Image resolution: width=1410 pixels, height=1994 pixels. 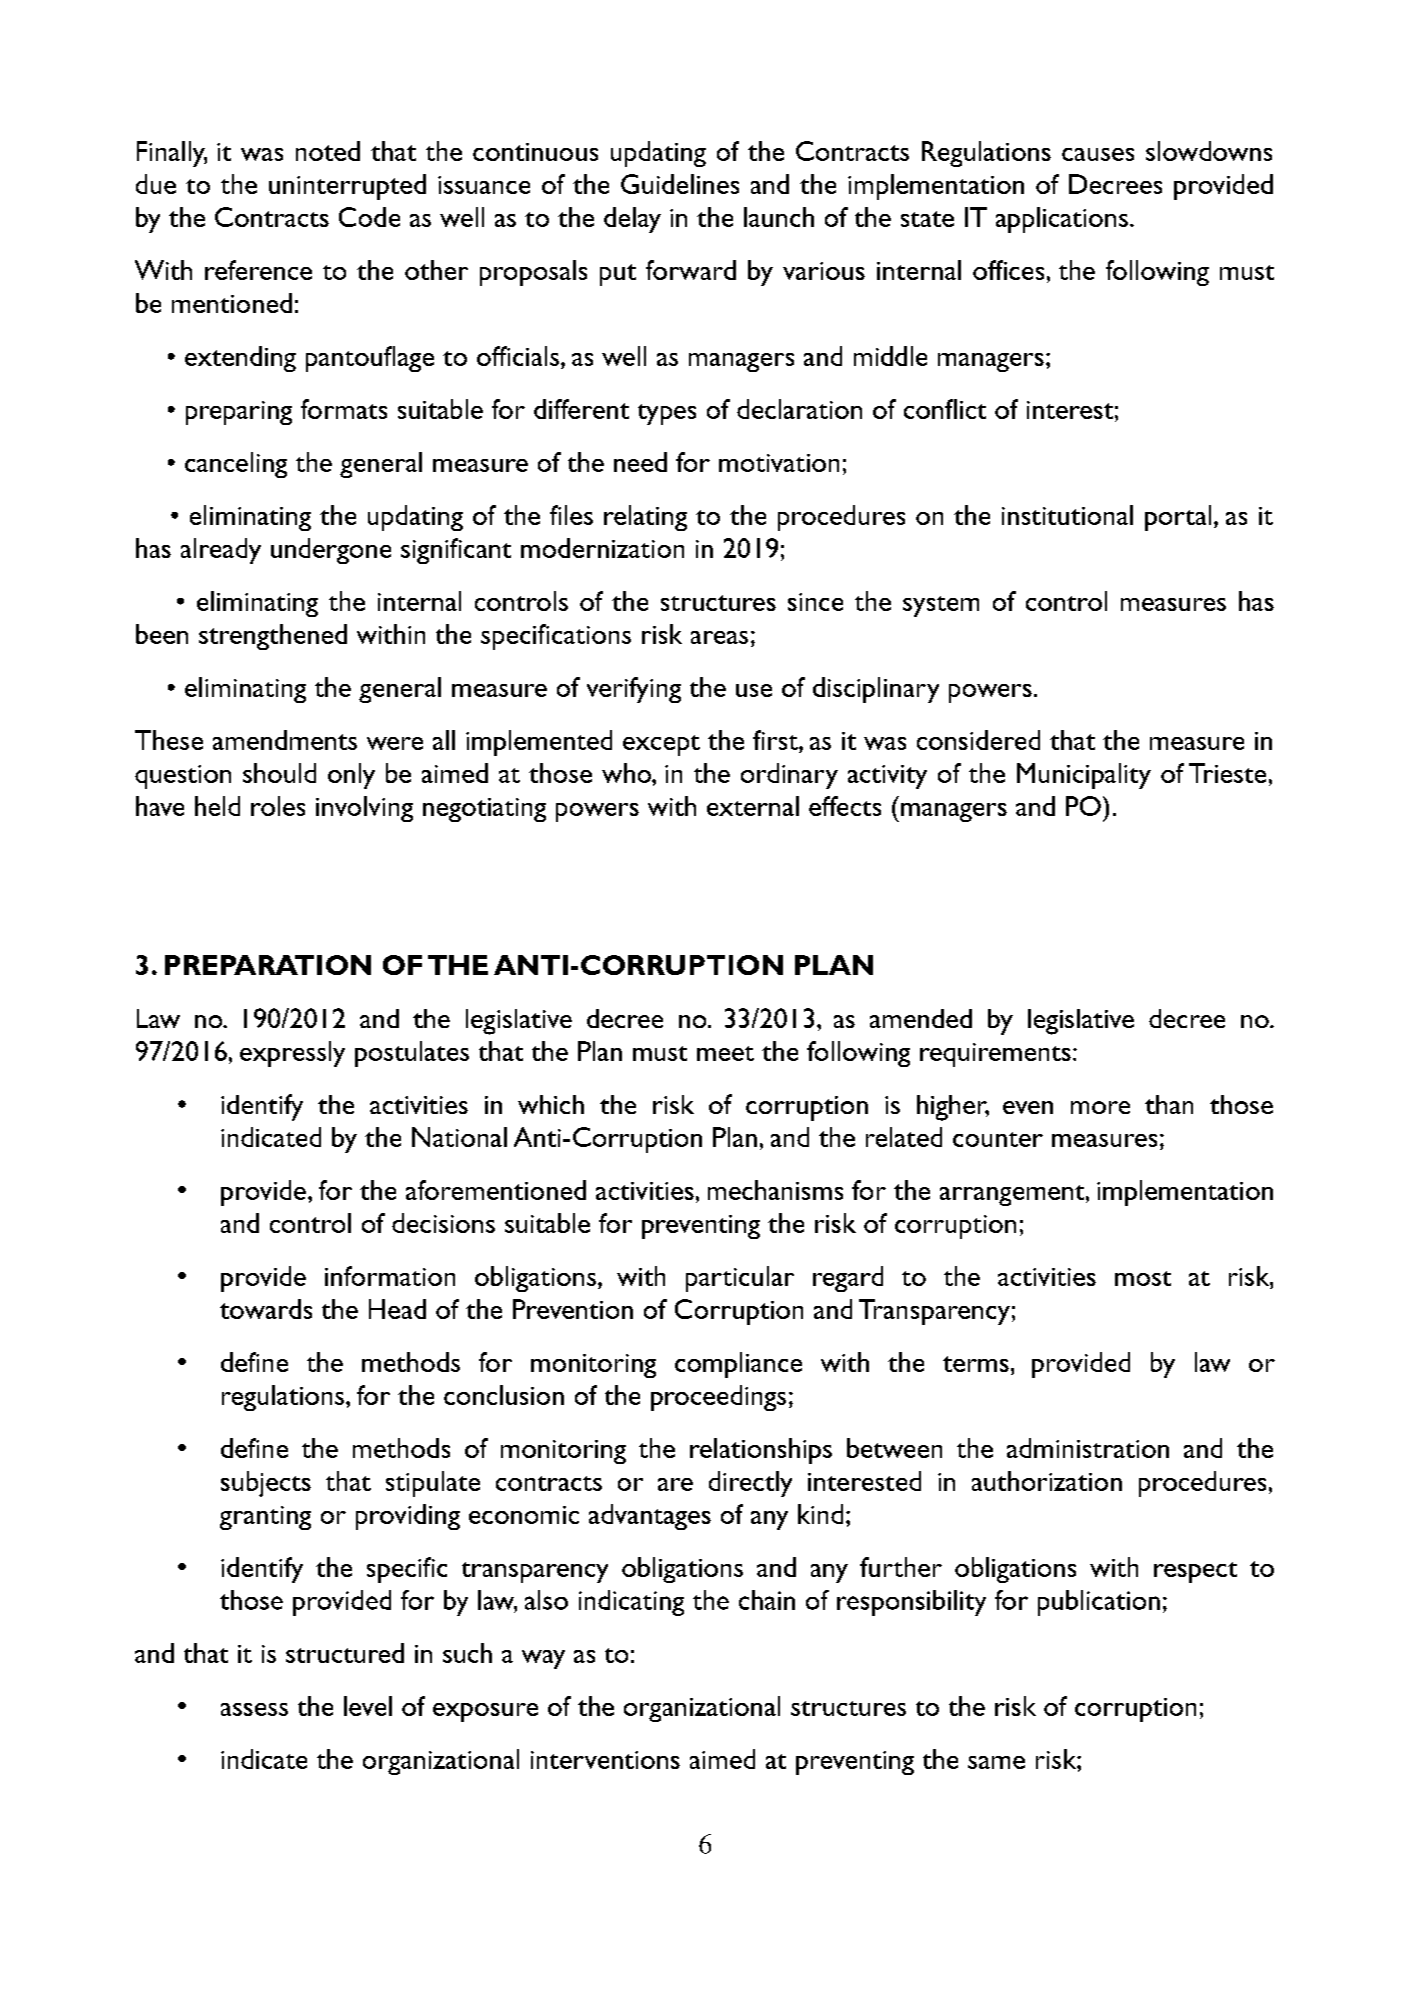 What do you see at coordinates (680, 184) in the image?
I see `Guidelines` at bounding box center [680, 184].
